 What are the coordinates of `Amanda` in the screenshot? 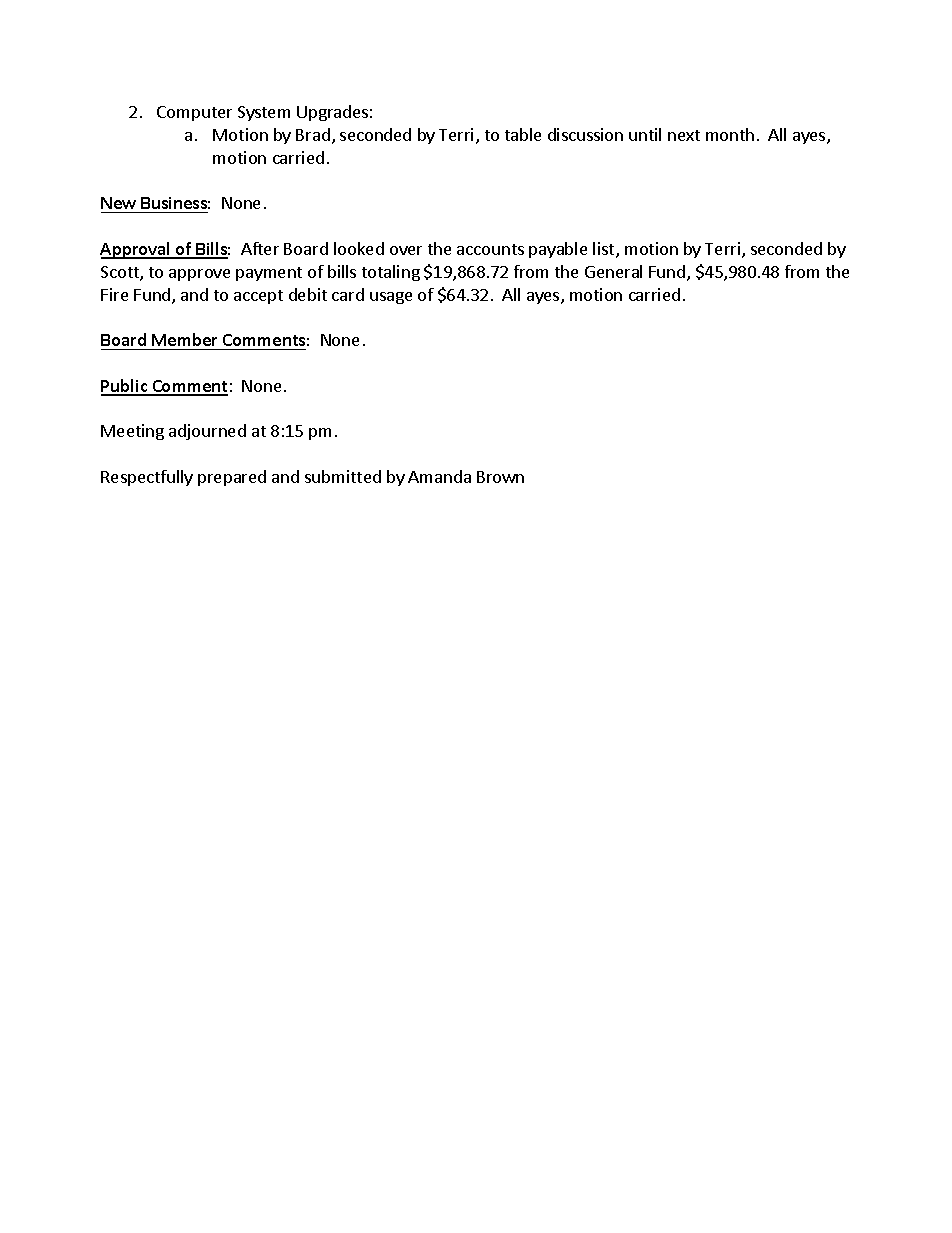 It's located at (439, 476).
